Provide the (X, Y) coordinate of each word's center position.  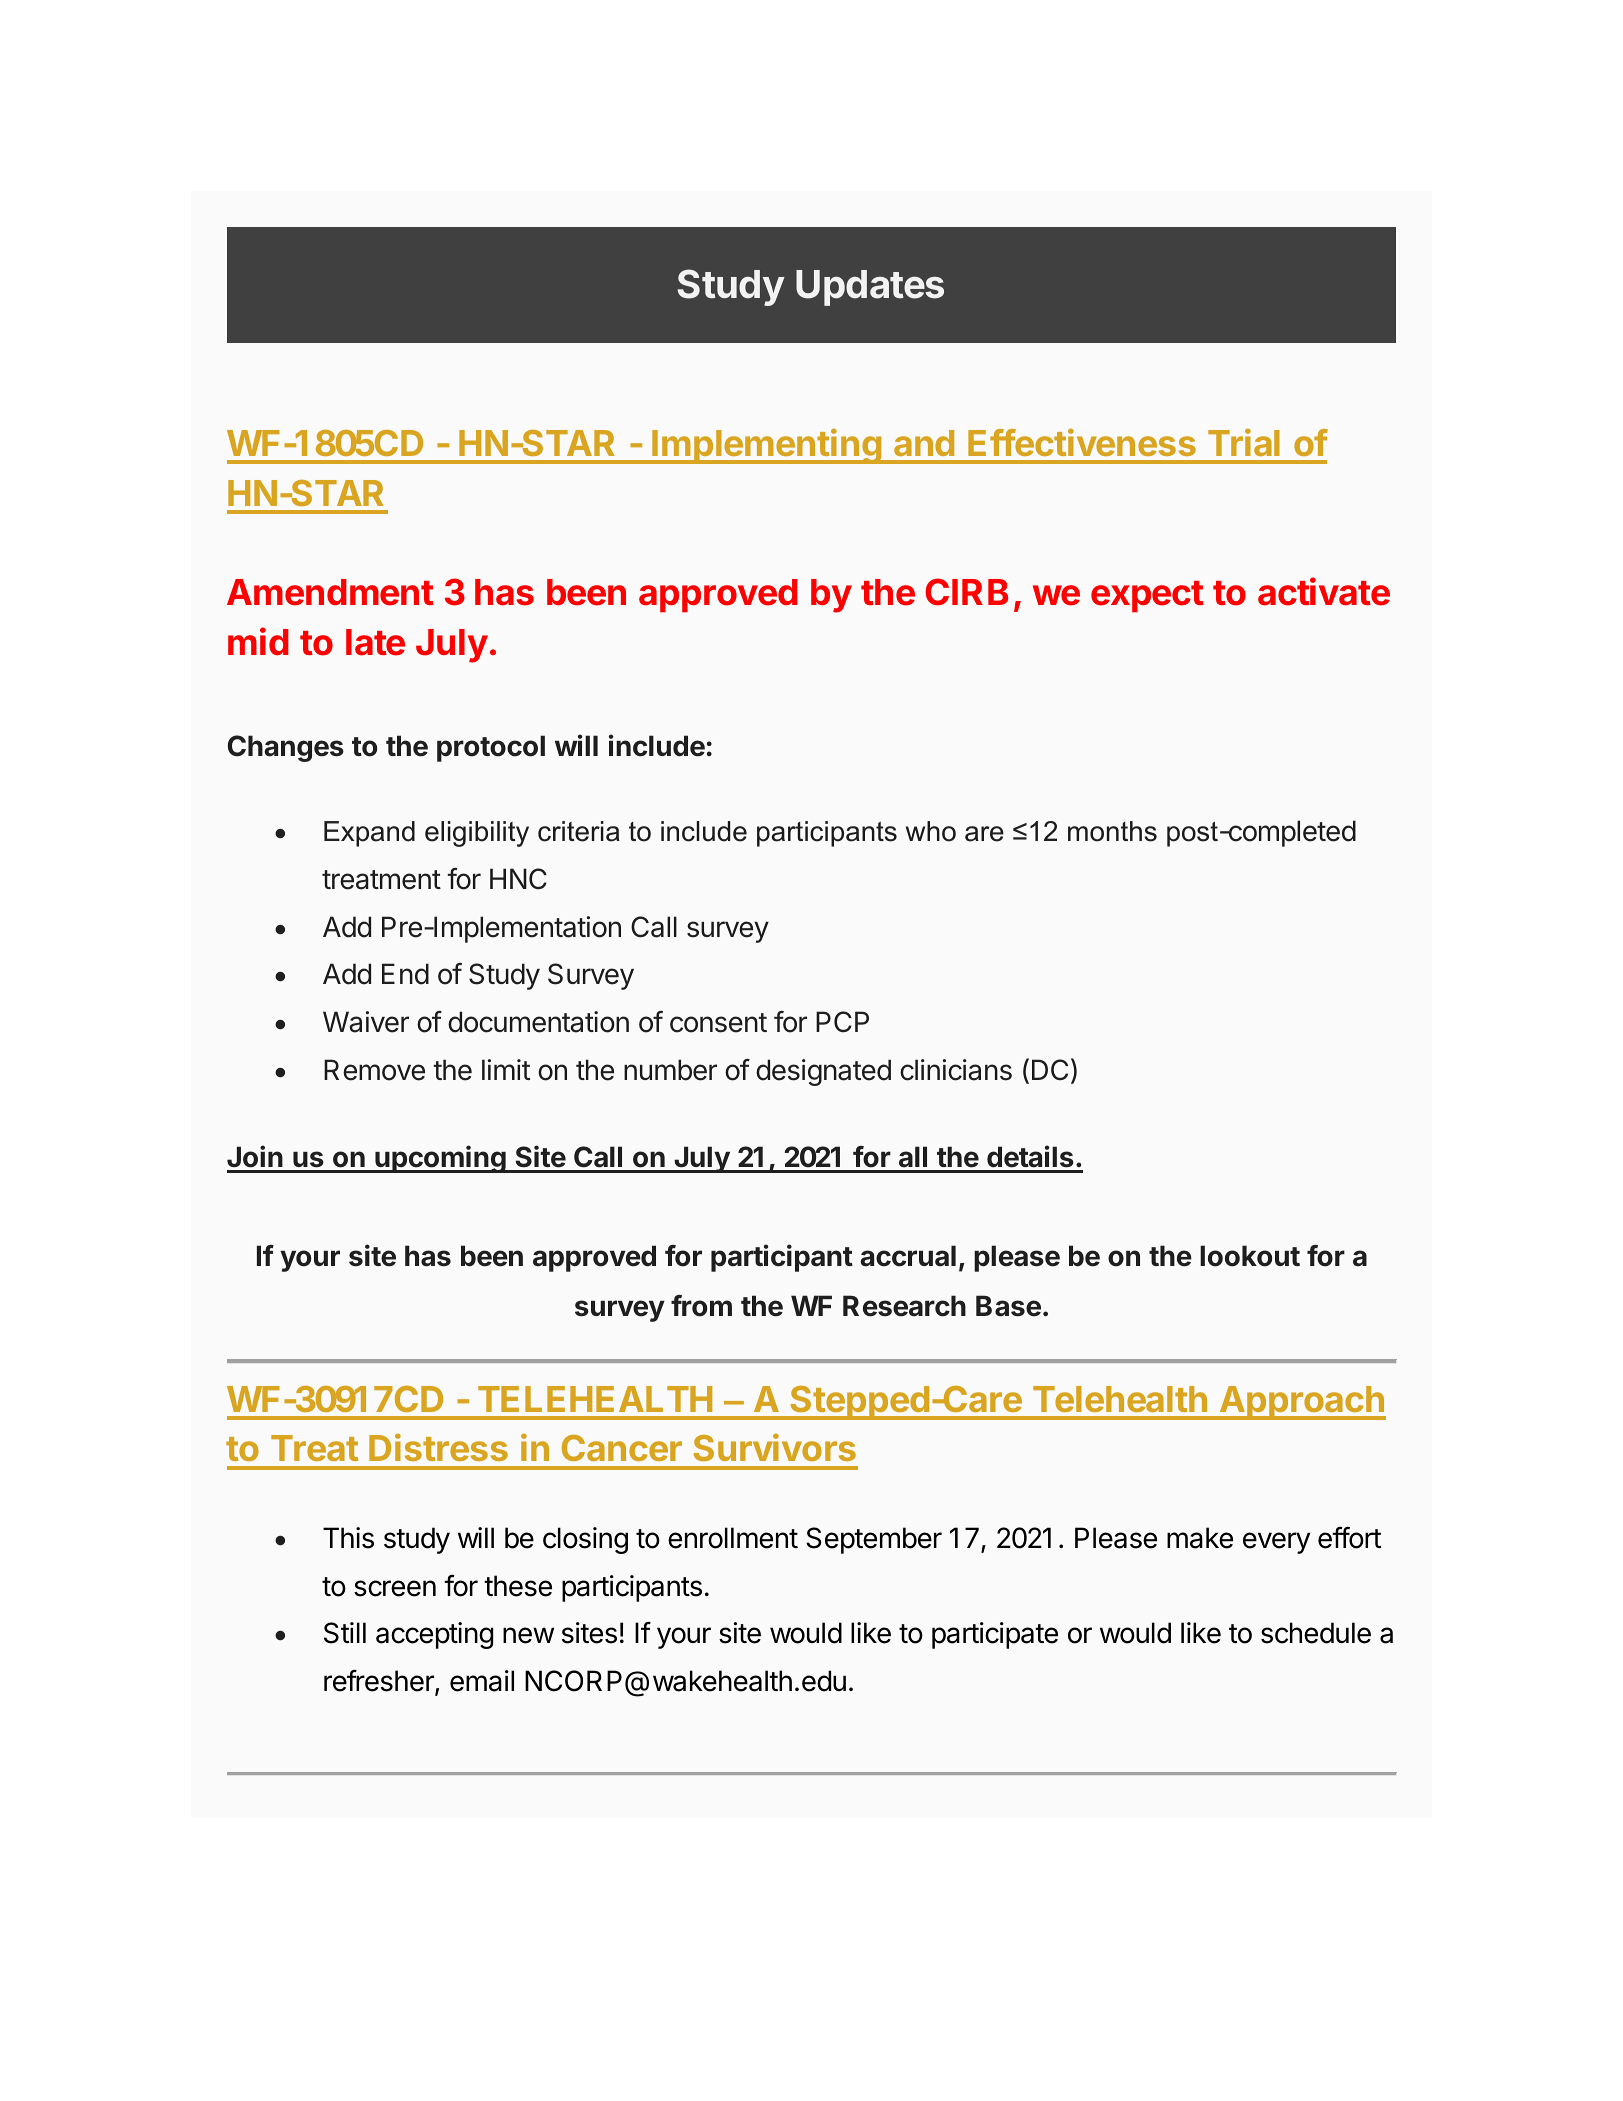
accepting (434, 1635)
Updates (870, 288)
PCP (842, 1022)
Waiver (366, 1022)
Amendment (330, 592)
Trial (1244, 442)
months (1112, 831)
